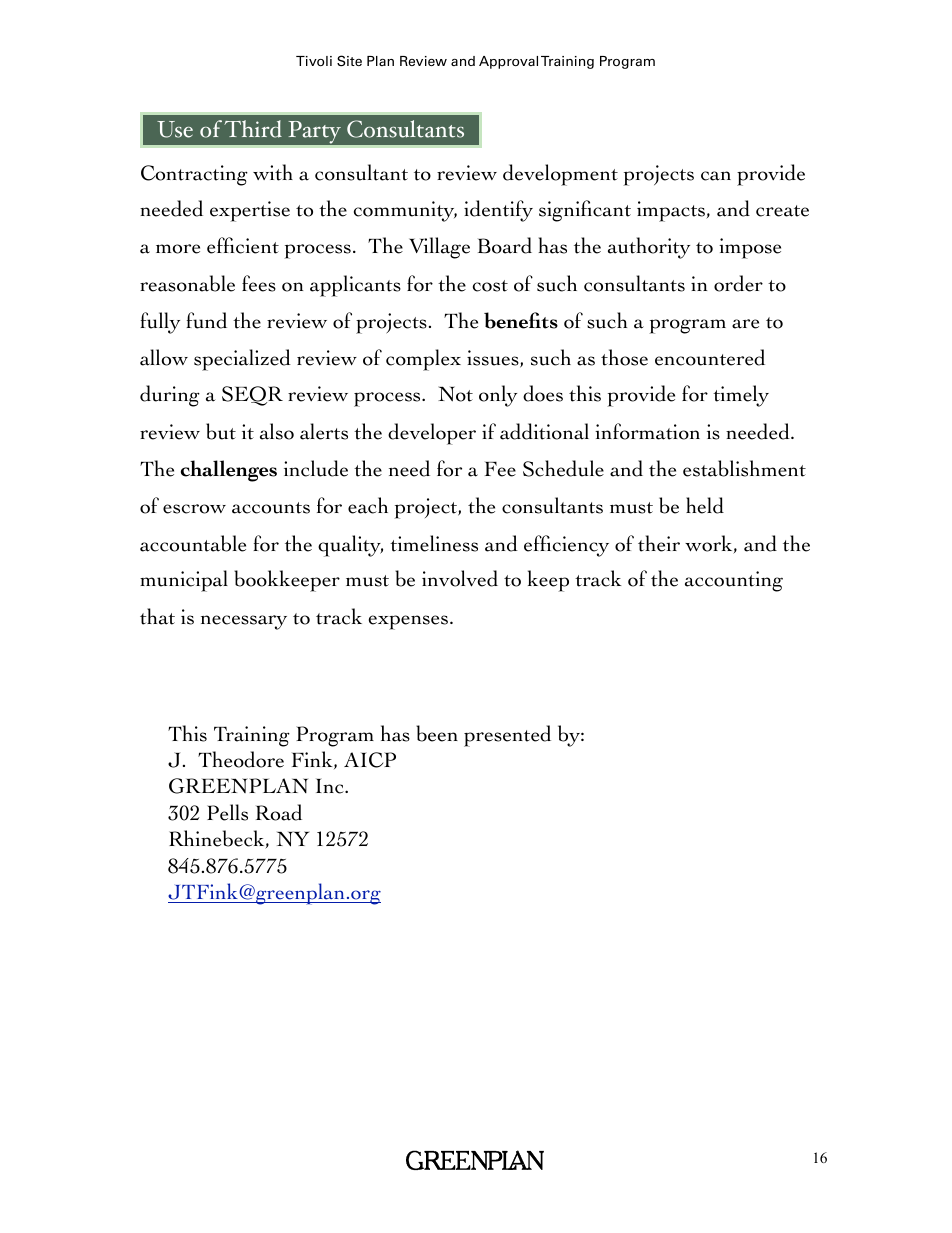 The image size is (952, 1233). What do you see at coordinates (647, 431) in the page?
I see `information` at bounding box center [647, 431].
